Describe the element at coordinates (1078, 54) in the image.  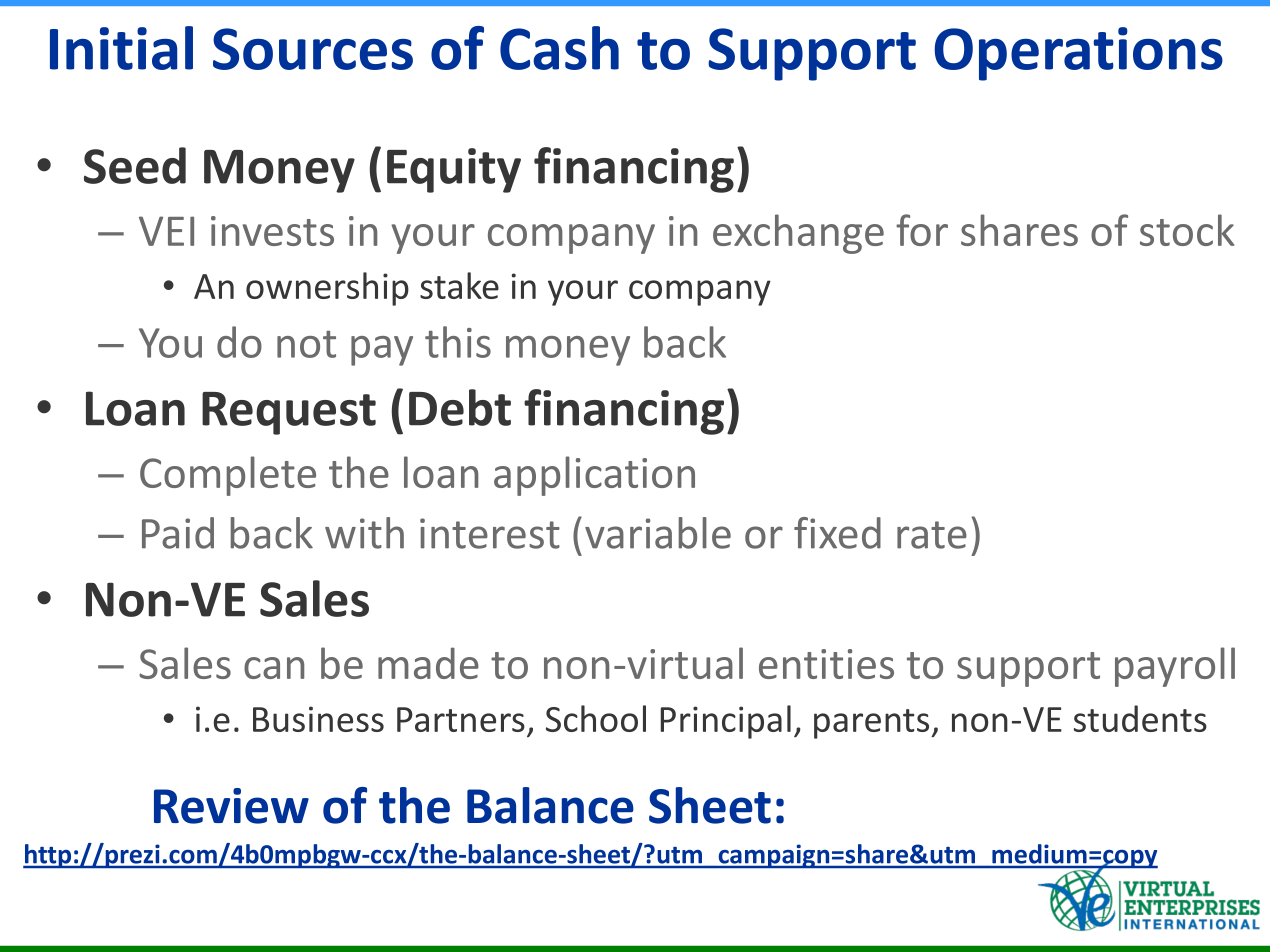
I see `Operations` at that location.
